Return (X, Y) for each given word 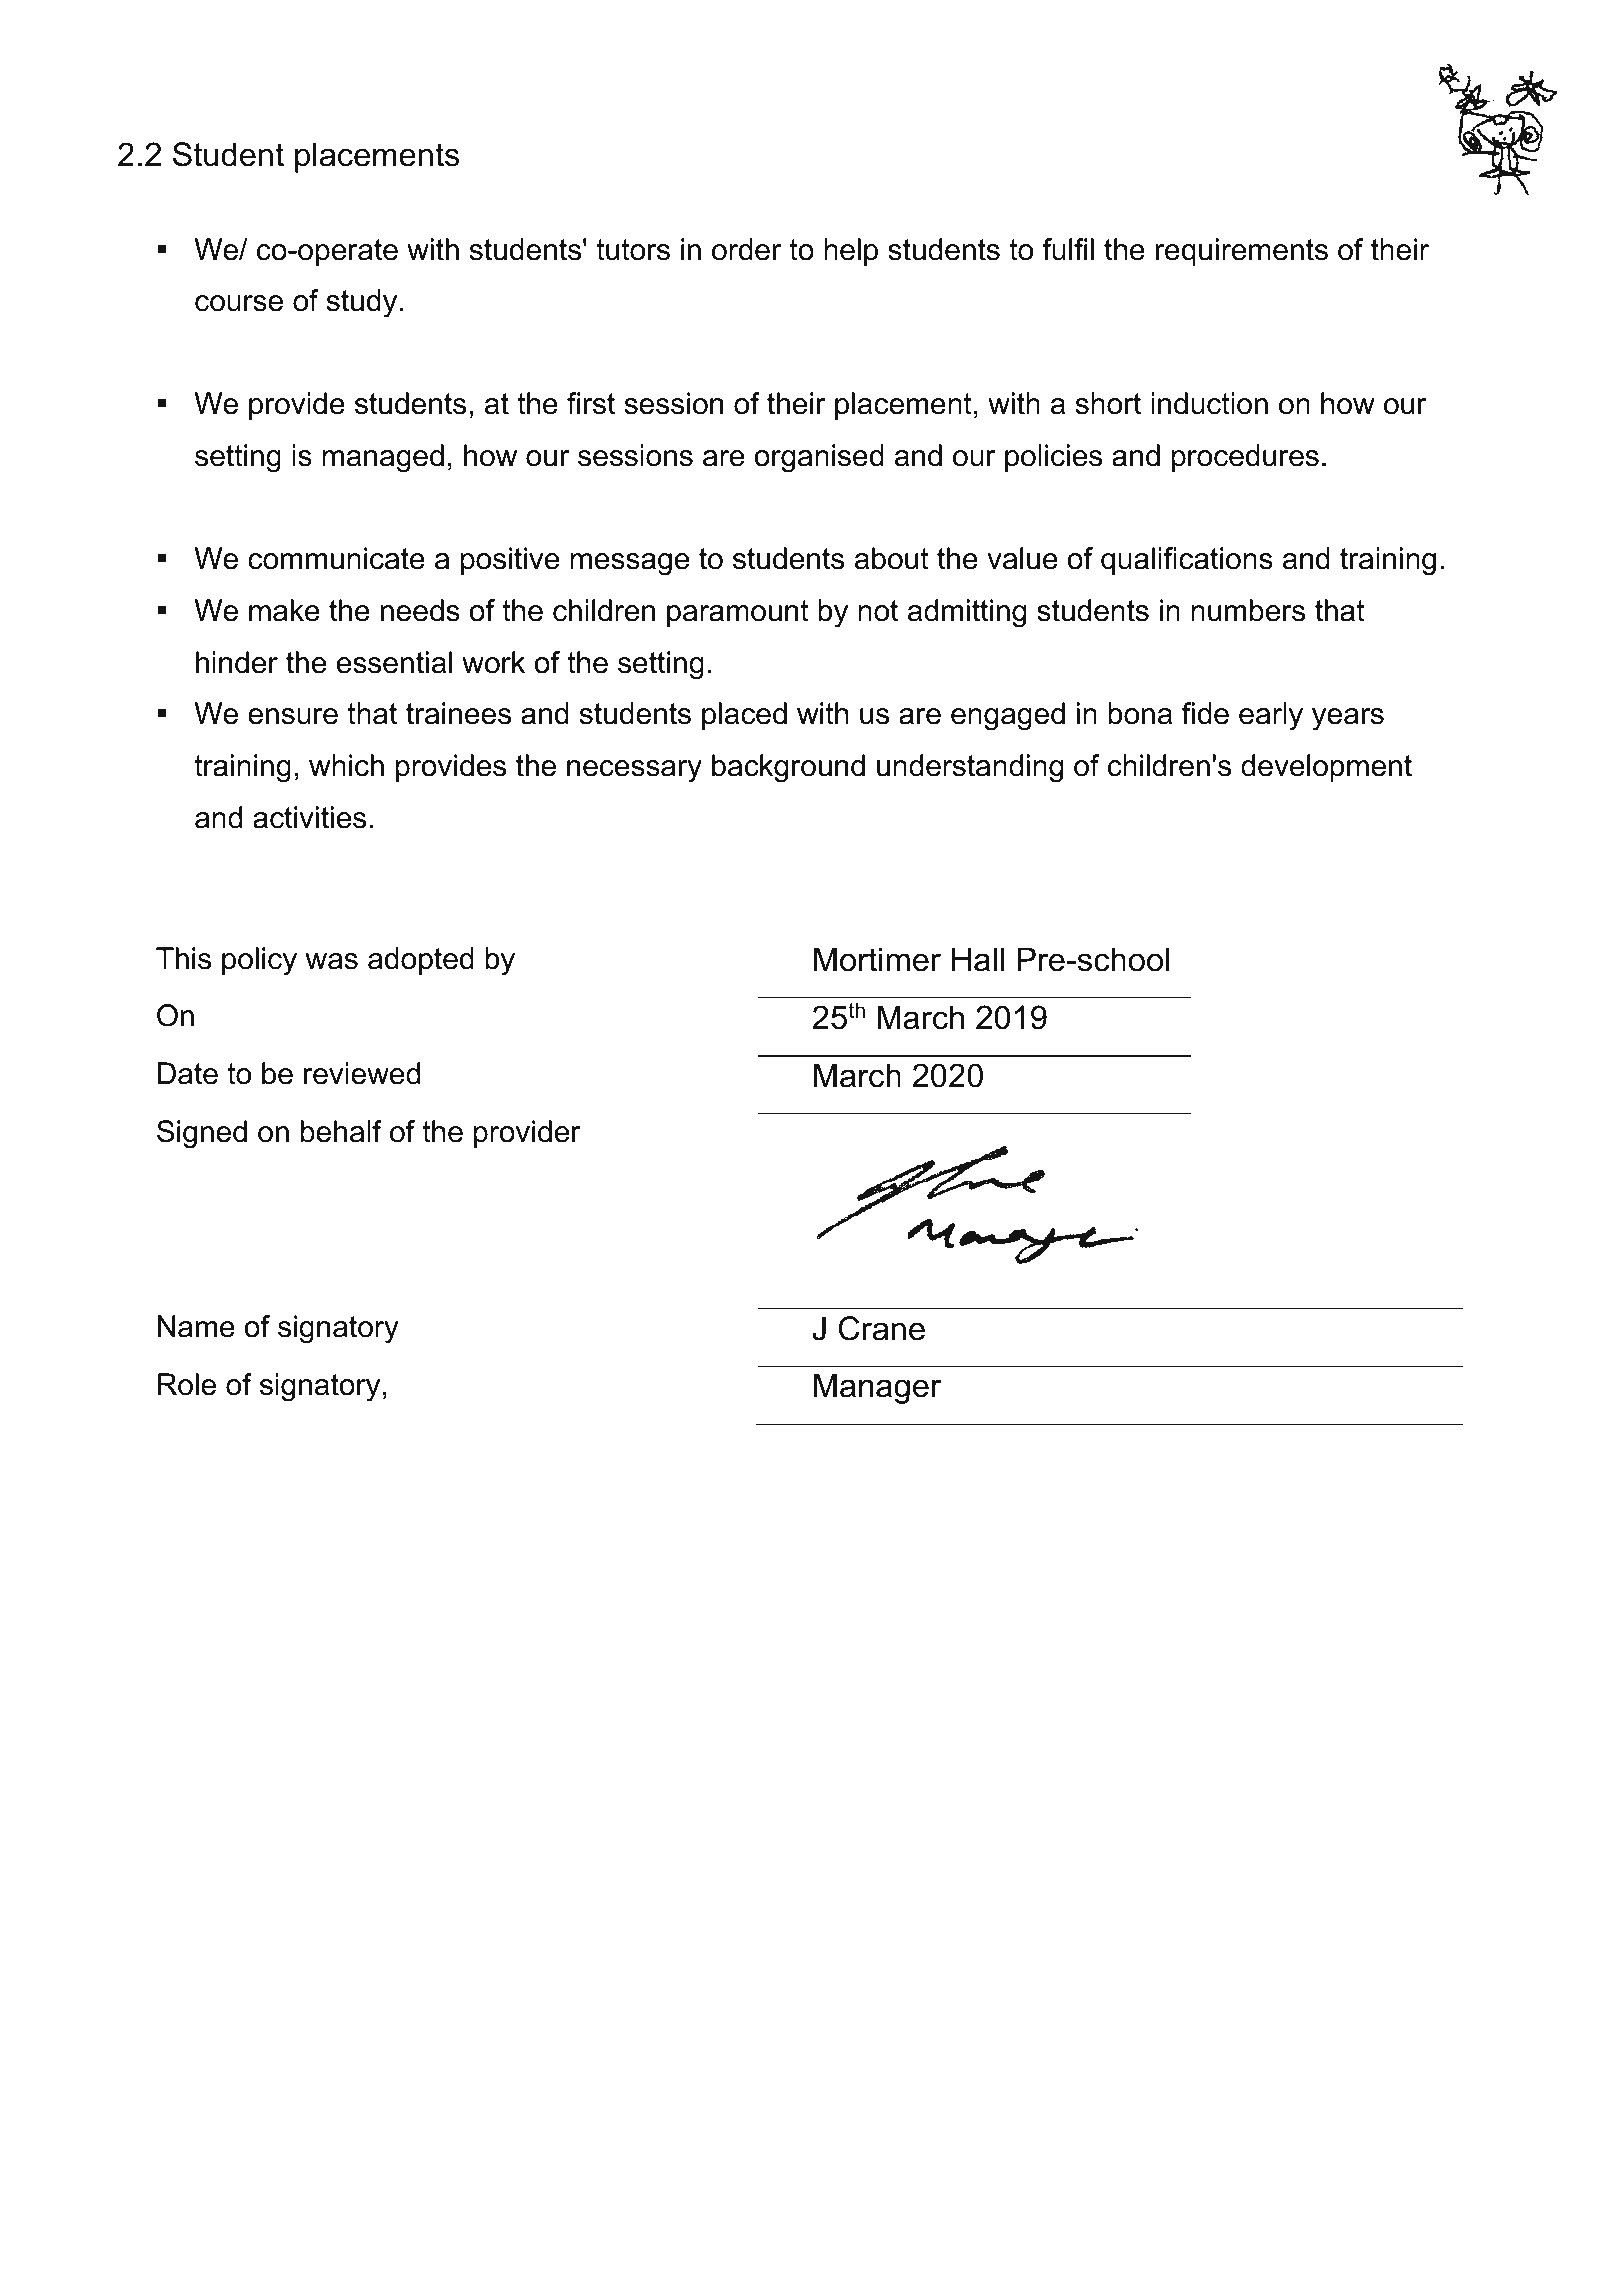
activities (309, 817)
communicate (336, 558)
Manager (877, 1388)
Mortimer (877, 959)
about (892, 558)
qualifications (1187, 561)
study (362, 303)
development (1326, 768)
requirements (1242, 252)
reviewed (362, 1073)
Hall (978, 959)
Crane (882, 1328)
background (788, 768)
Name (196, 1326)
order (747, 249)
